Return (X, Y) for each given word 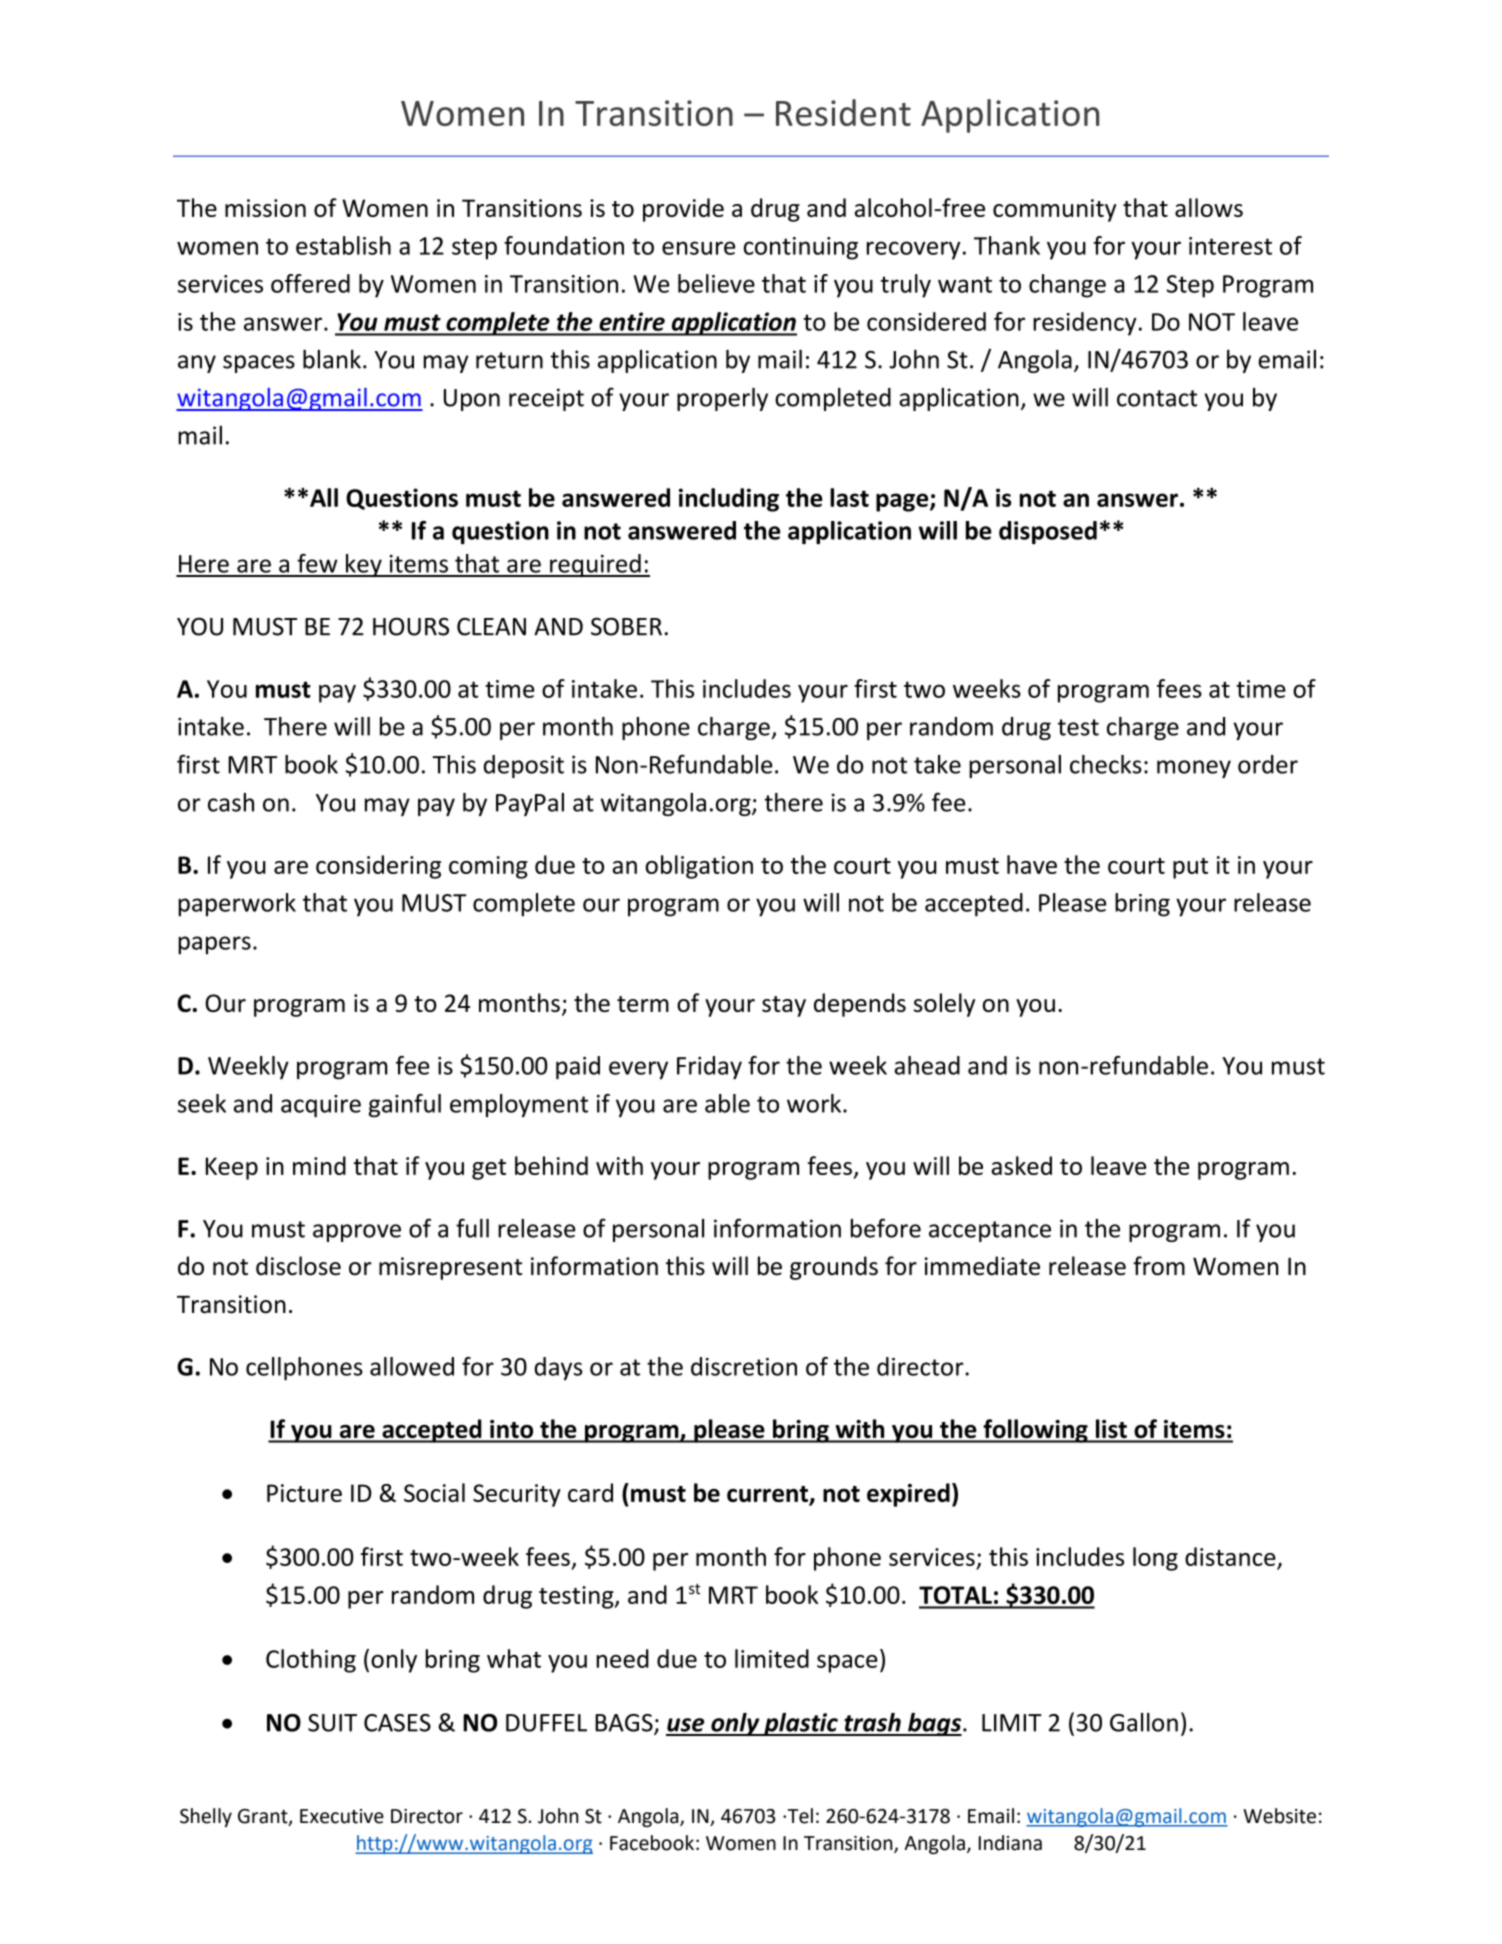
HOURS (411, 626)
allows (1209, 207)
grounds (834, 1268)
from (1159, 1266)
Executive (342, 1816)
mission (265, 208)
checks (1106, 764)
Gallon (1144, 1722)
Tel (799, 1816)
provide (683, 210)
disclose (298, 1266)
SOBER (626, 626)
